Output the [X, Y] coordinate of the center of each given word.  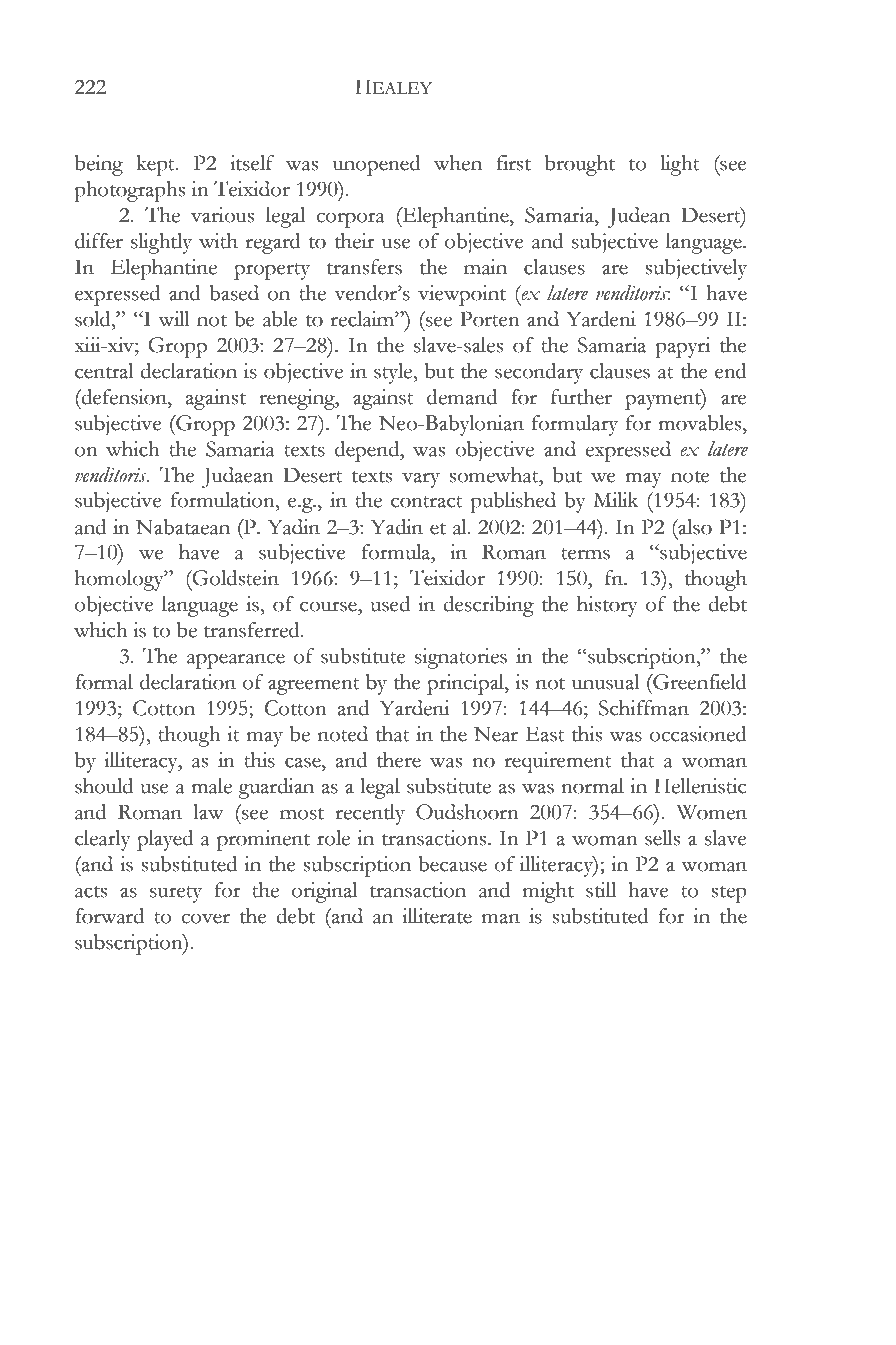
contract [427, 502]
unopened [377, 165]
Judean [638, 217]
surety [176, 894]
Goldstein [234, 578]
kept [156, 165]
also [694, 527]
